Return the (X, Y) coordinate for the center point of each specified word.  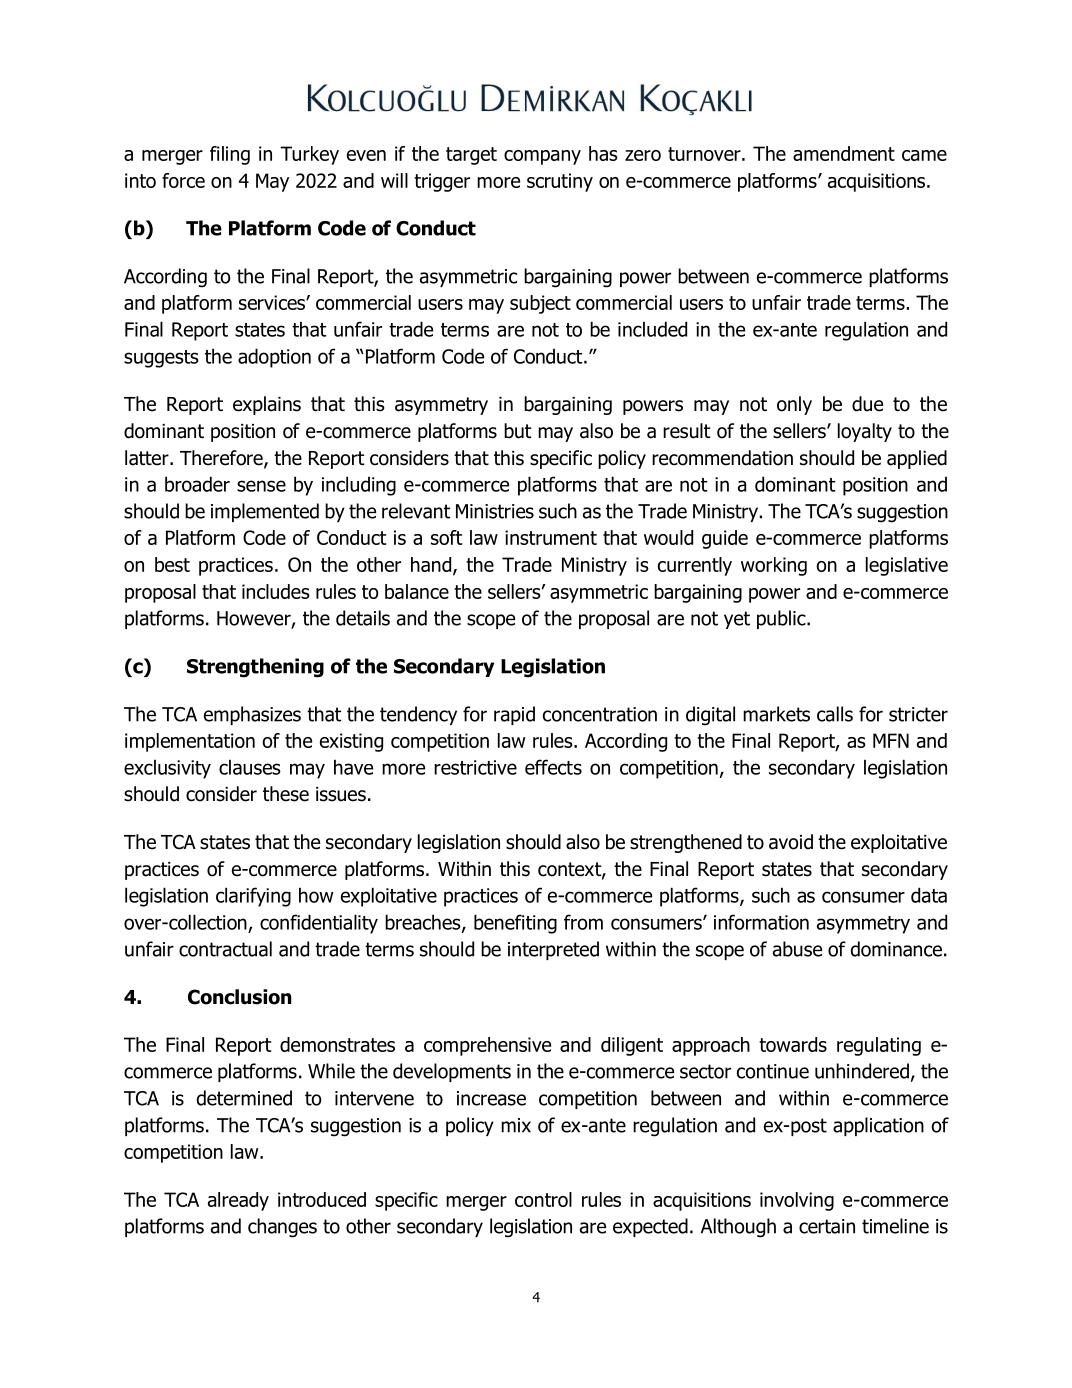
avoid (791, 842)
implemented (265, 512)
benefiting (515, 924)
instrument (551, 537)
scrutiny (560, 182)
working (774, 566)
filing (230, 155)
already (238, 1201)
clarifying (253, 897)
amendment (844, 153)
